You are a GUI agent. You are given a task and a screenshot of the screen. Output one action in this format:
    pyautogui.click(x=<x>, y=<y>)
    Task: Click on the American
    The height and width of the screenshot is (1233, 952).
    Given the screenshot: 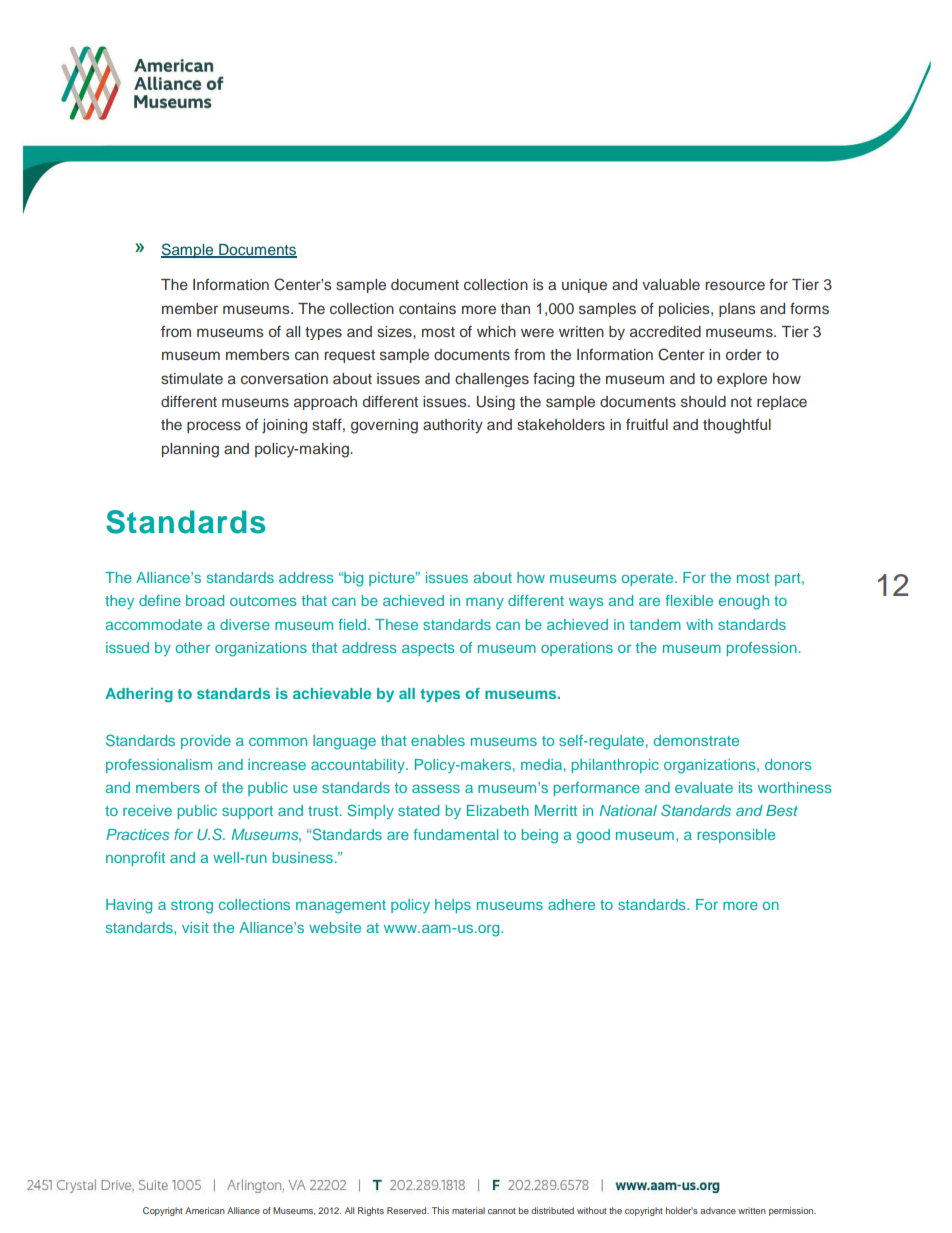 What is the action you would take?
    pyautogui.click(x=205, y=1210)
